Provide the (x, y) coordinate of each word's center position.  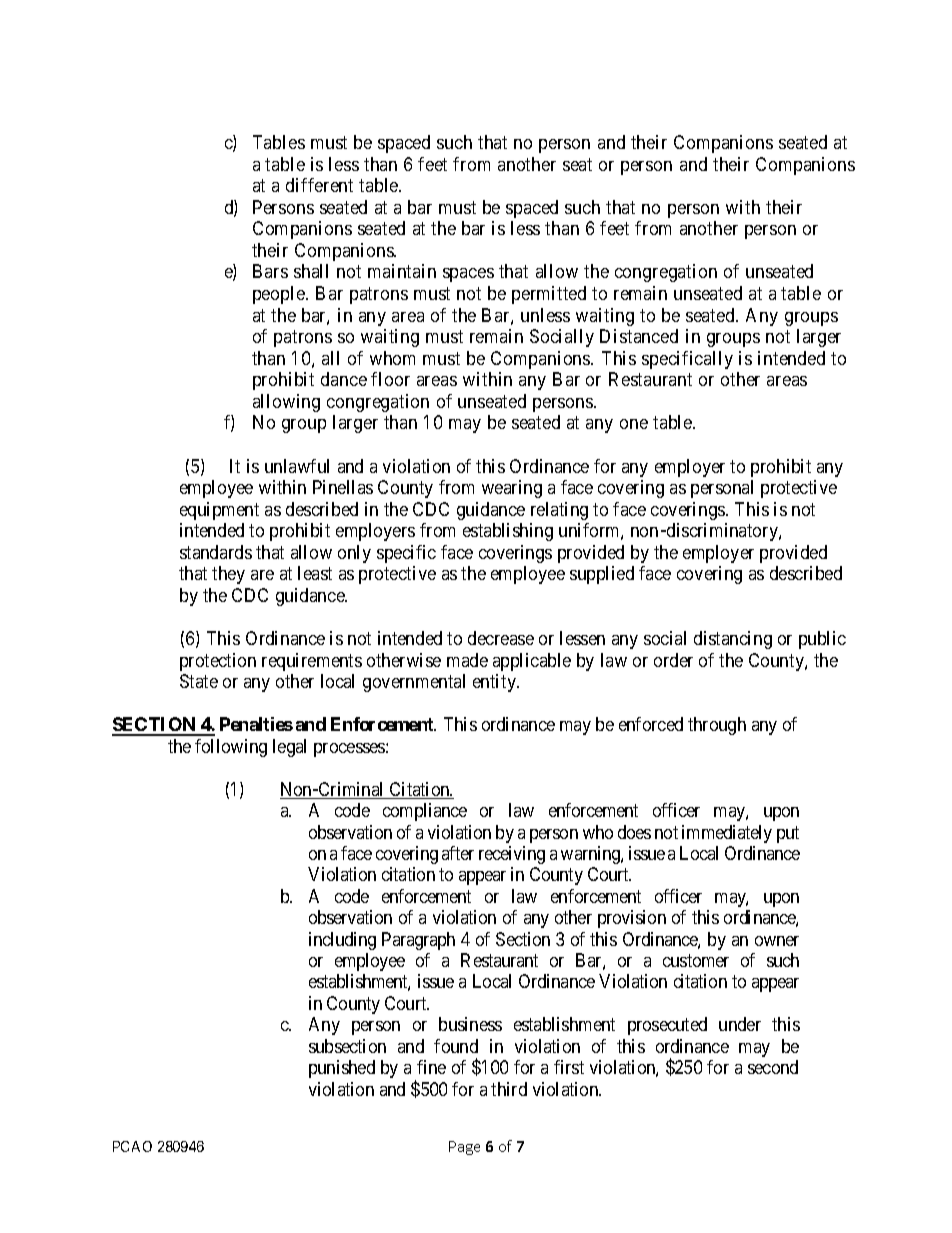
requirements (312, 662)
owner (777, 941)
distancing (733, 640)
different (319, 185)
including (342, 941)
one (634, 424)
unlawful (297, 466)
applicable (532, 662)
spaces (468, 275)
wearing (512, 489)
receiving (512, 855)
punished (342, 1069)
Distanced (639, 336)
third (509, 1089)
